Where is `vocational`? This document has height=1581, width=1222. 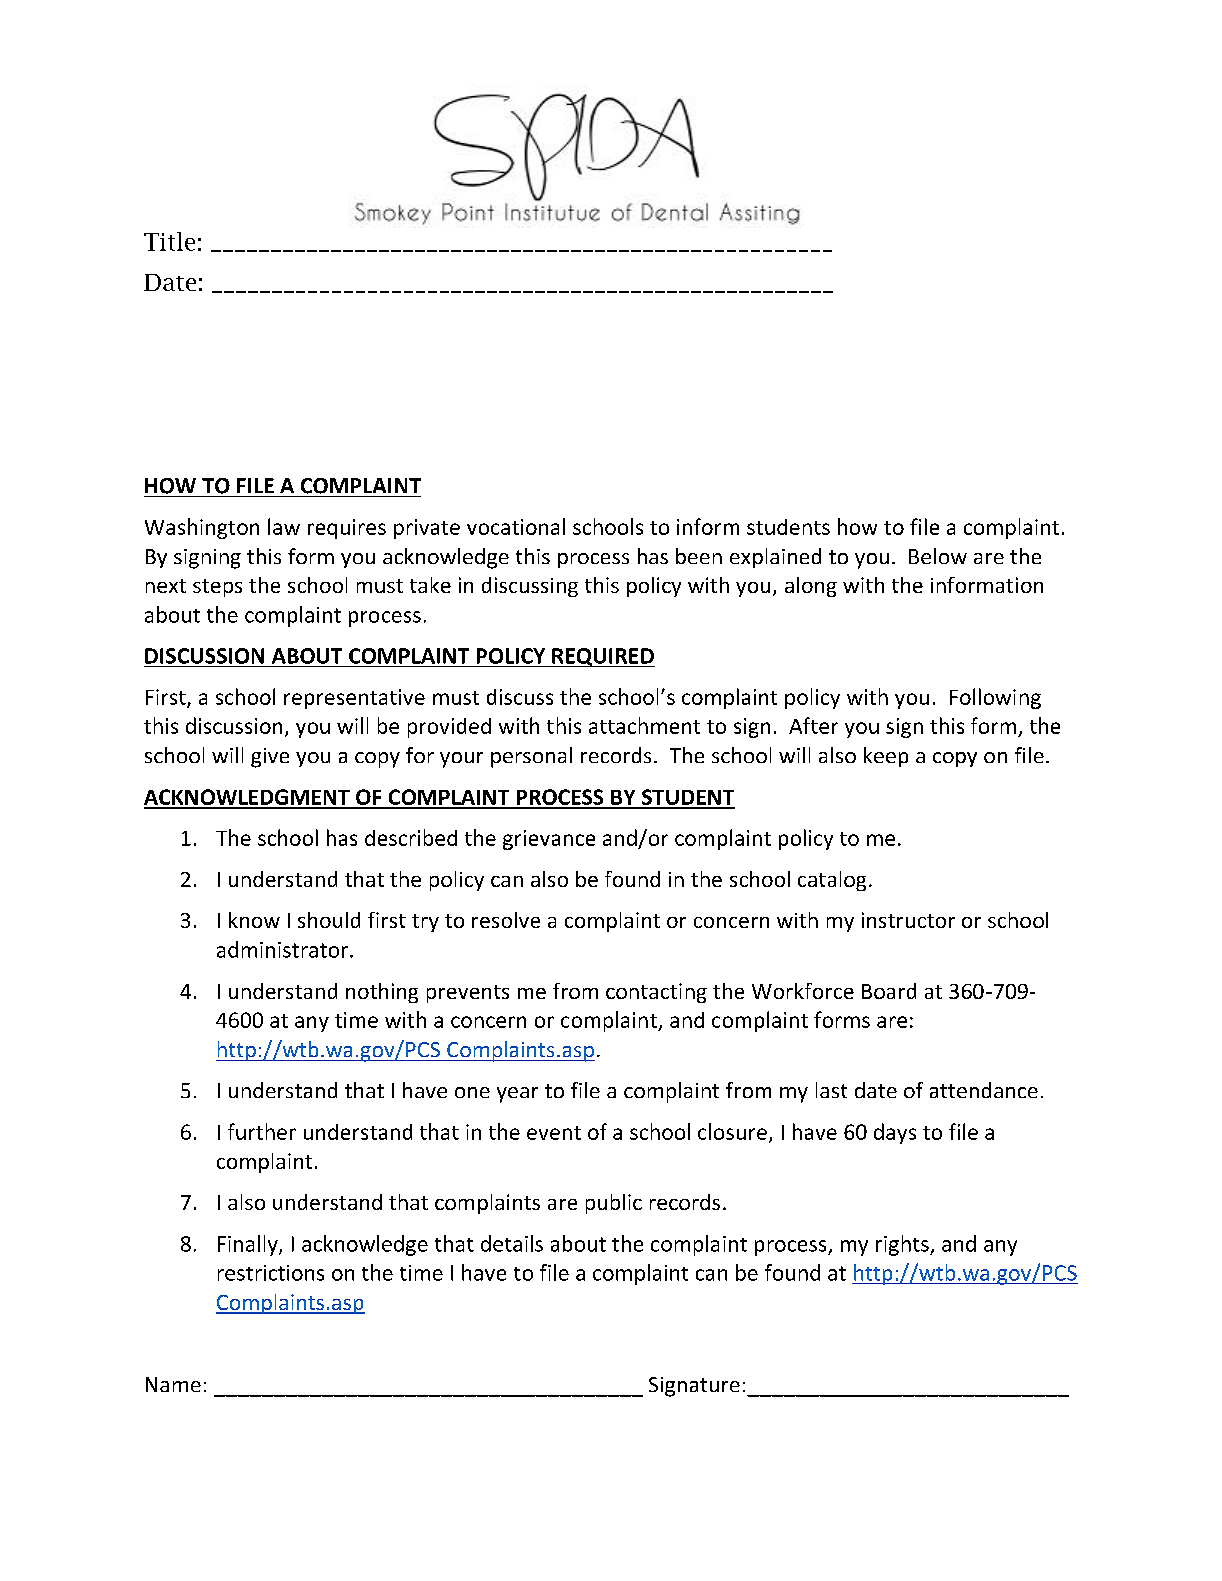
vocational is located at coordinates (516, 526).
